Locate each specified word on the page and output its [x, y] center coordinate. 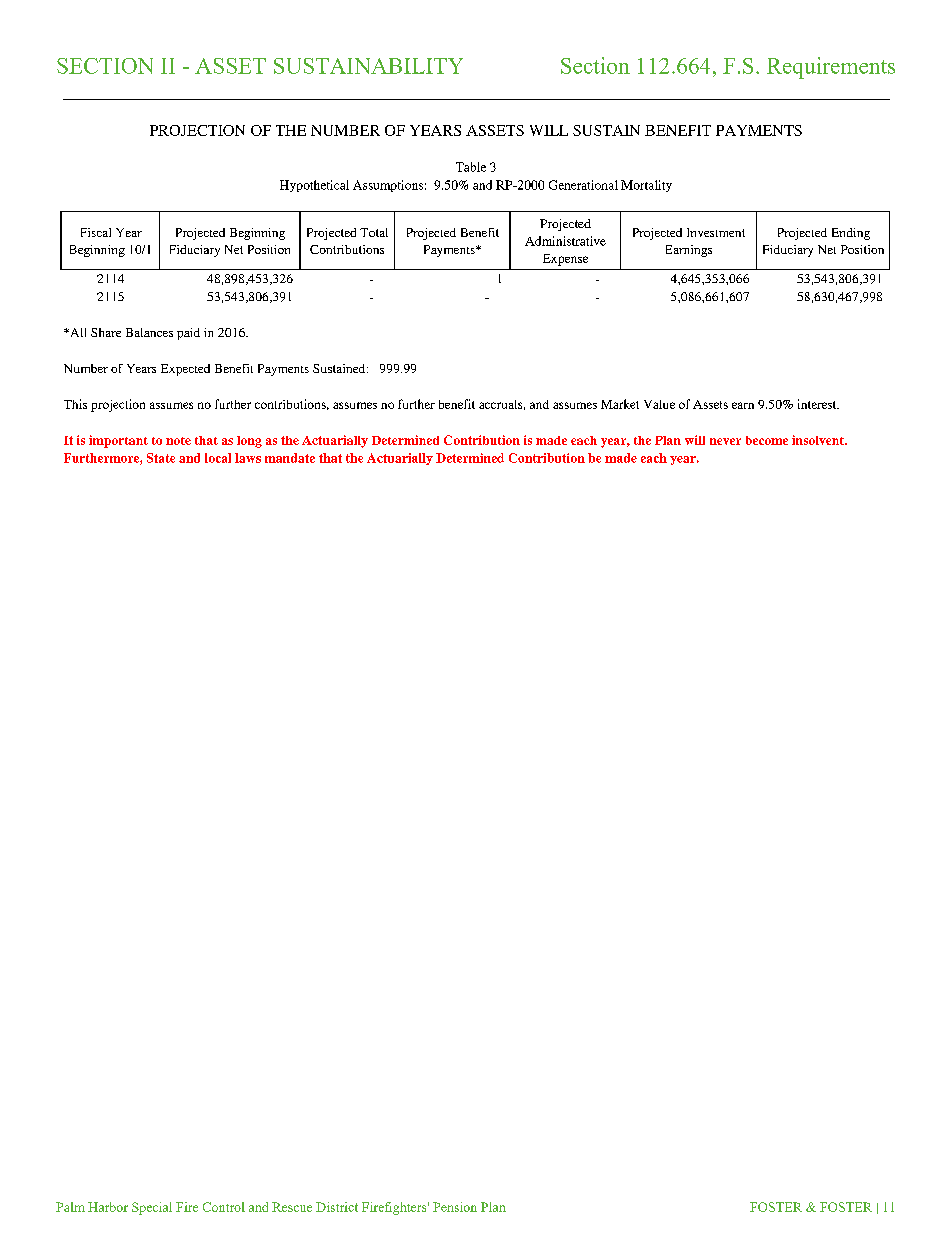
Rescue [292, 1207]
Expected [185, 370]
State [161, 458]
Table [471, 167]
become [767, 440]
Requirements [831, 68]
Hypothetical [314, 186]
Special [152, 1208]
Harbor [108, 1207]
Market [620, 404]
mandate [290, 458]
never [725, 441]
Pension [455, 1207]
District [337, 1207]
